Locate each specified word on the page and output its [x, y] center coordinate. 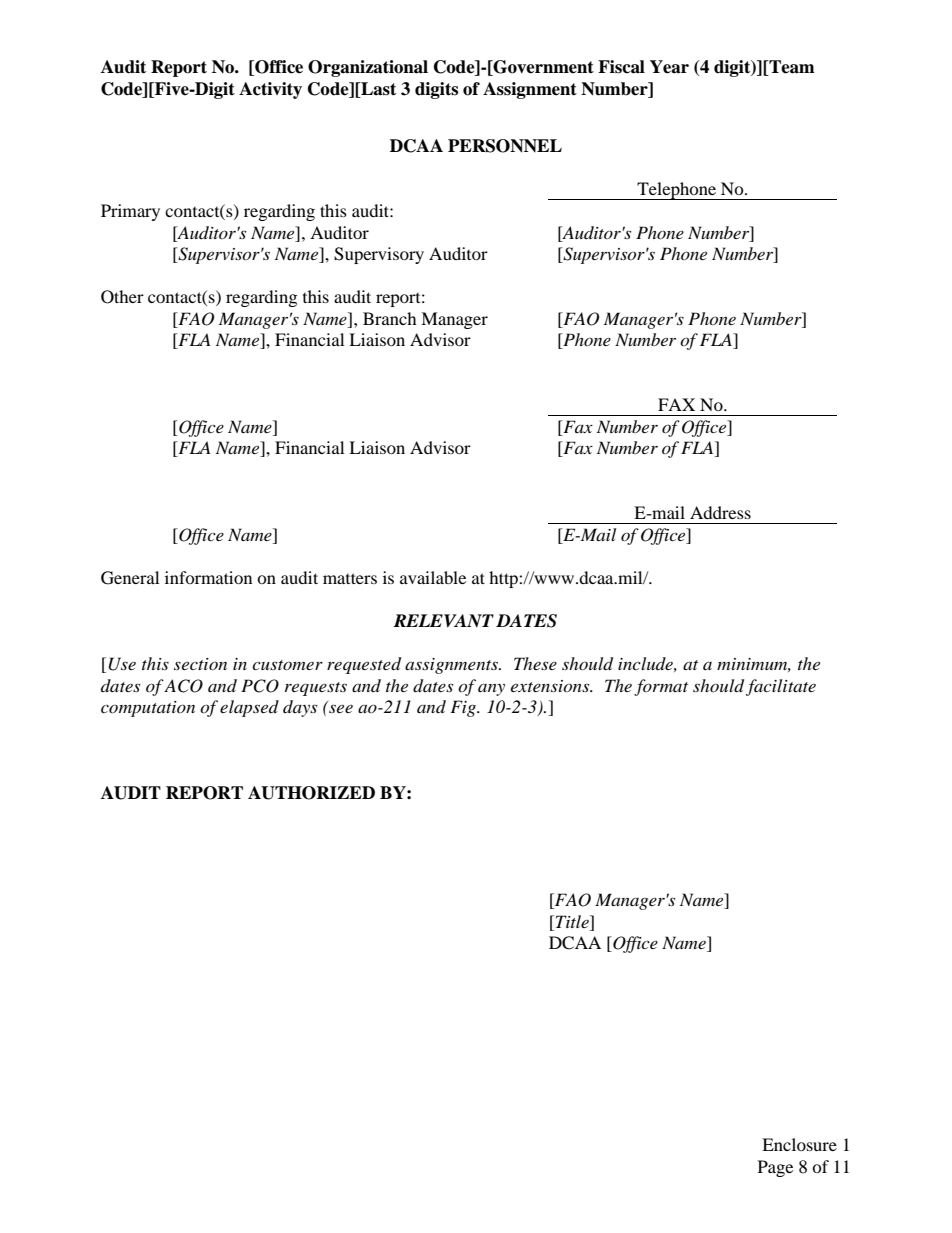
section [200, 664]
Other [122, 297]
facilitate [781, 687]
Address [720, 512]
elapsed [249, 708]
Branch [390, 318]
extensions [551, 686]
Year [669, 67]
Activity [270, 90]
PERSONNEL [505, 146]
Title [573, 921]
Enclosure [799, 1144]
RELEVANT [443, 621]
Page [775, 1168]
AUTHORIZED [311, 793]
